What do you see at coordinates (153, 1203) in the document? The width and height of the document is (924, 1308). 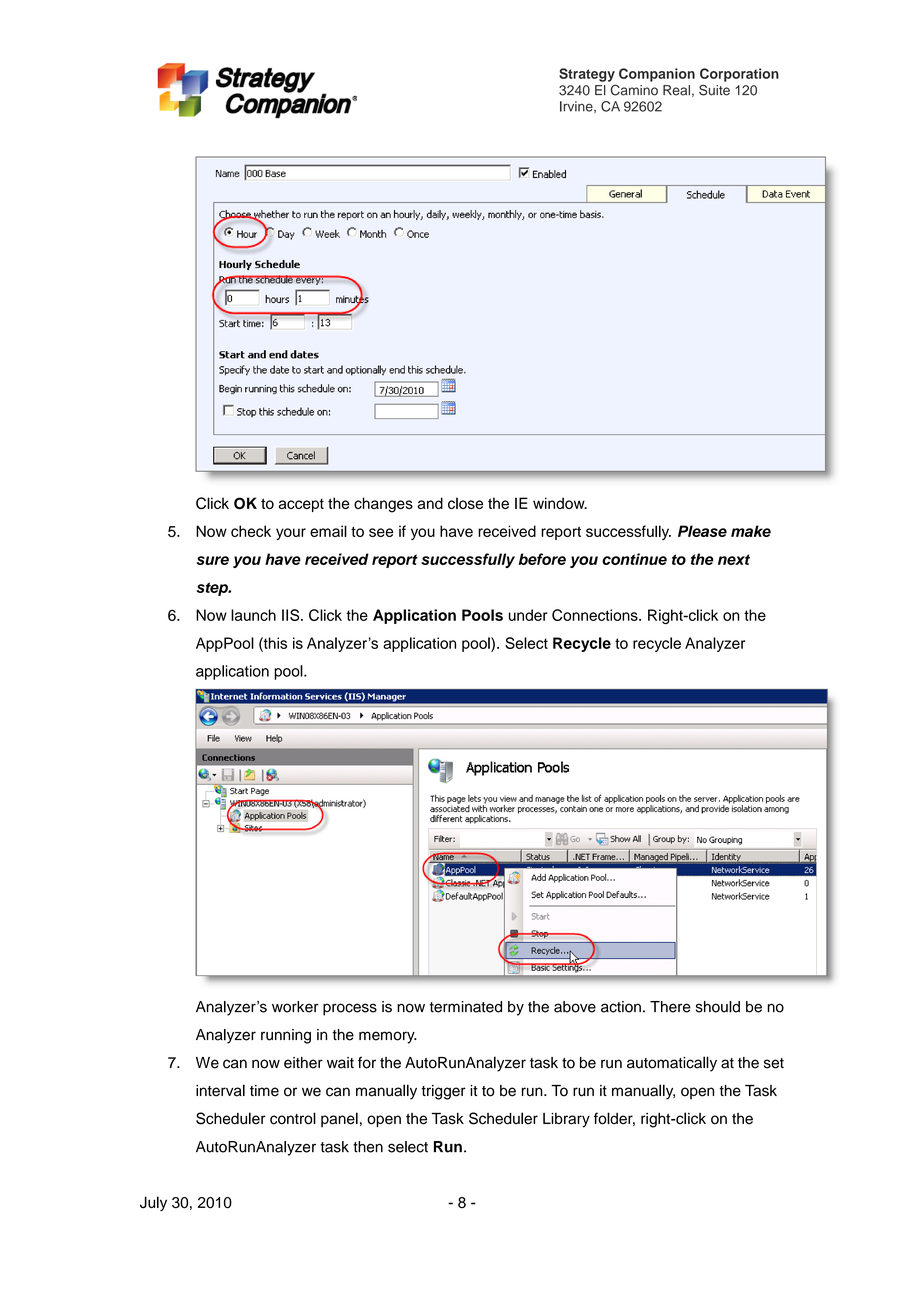 I see `July` at bounding box center [153, 1203].
